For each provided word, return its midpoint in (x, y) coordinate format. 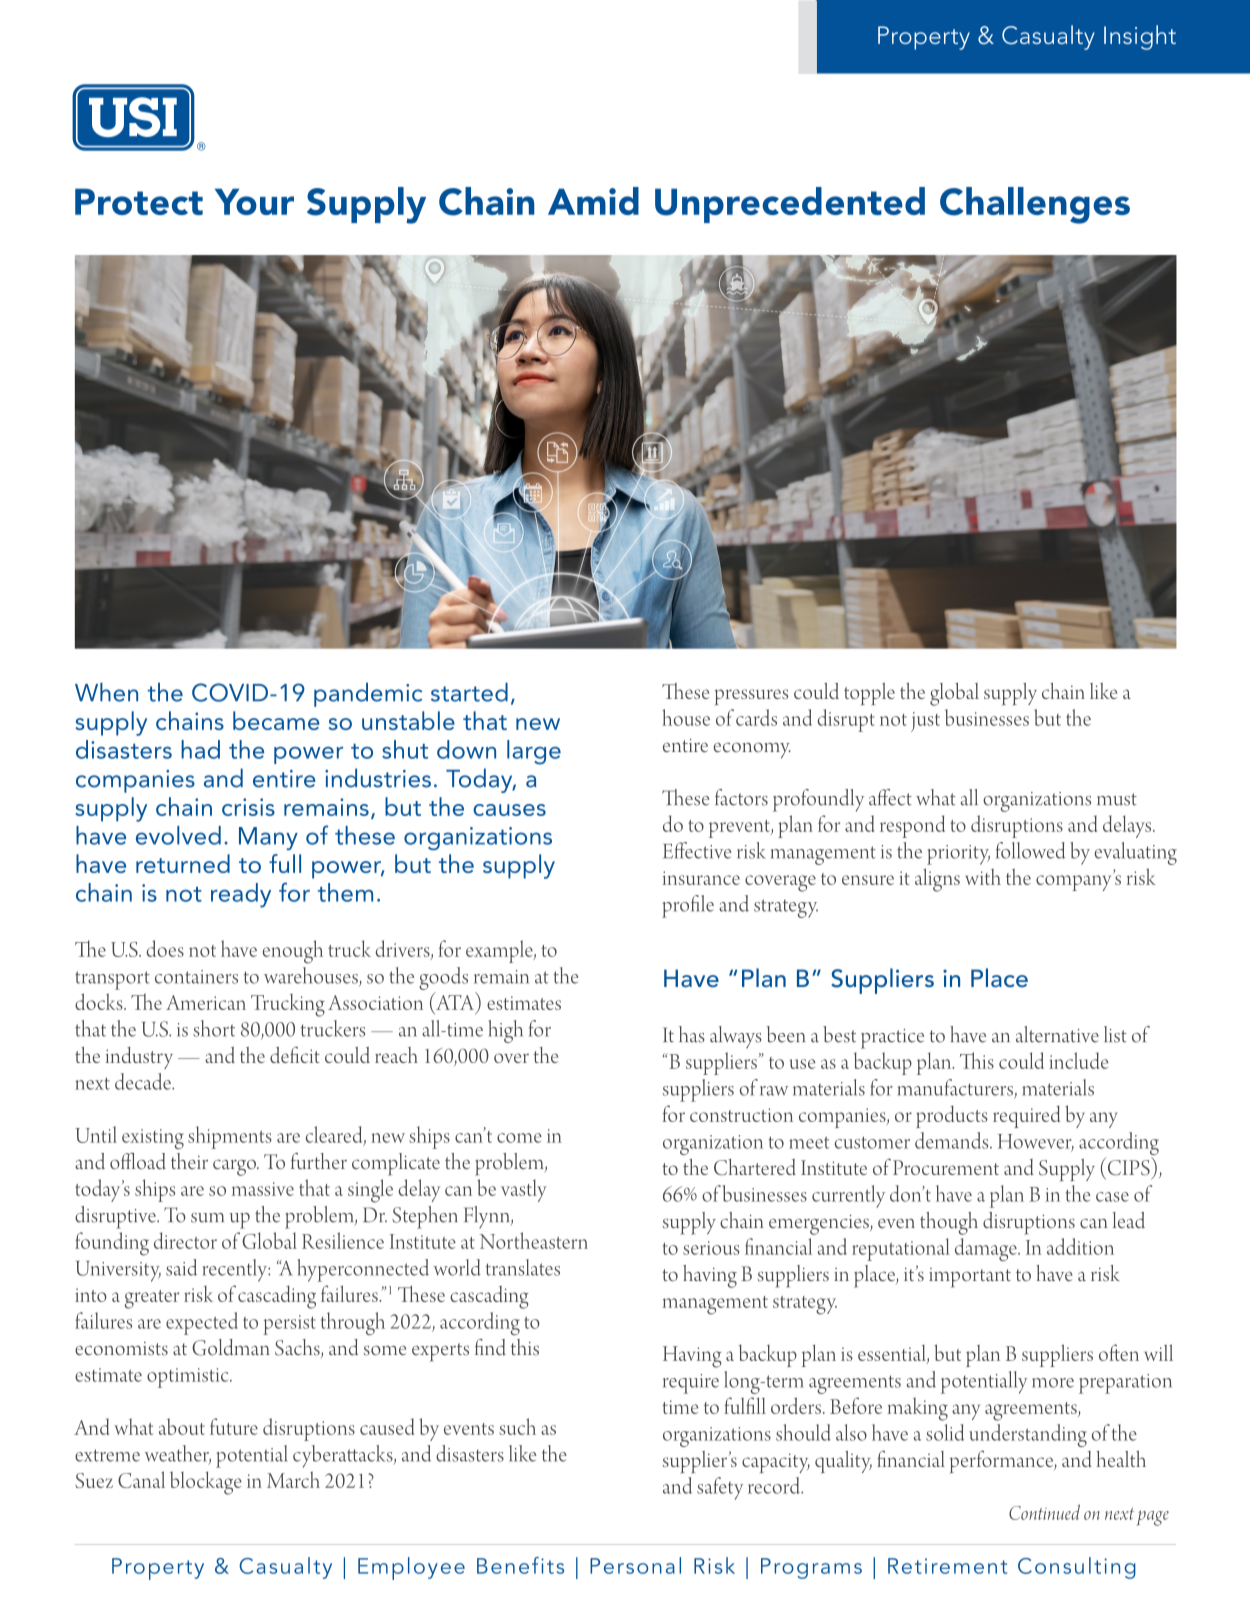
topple (869, 694)
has (692, 1034)
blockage (206, 1483)
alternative (1057, 1034)
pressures (751, 697)
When (106, 692)
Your (254, 201)
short (214, 1028)
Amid (593, 201)
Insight (1140, 37)
